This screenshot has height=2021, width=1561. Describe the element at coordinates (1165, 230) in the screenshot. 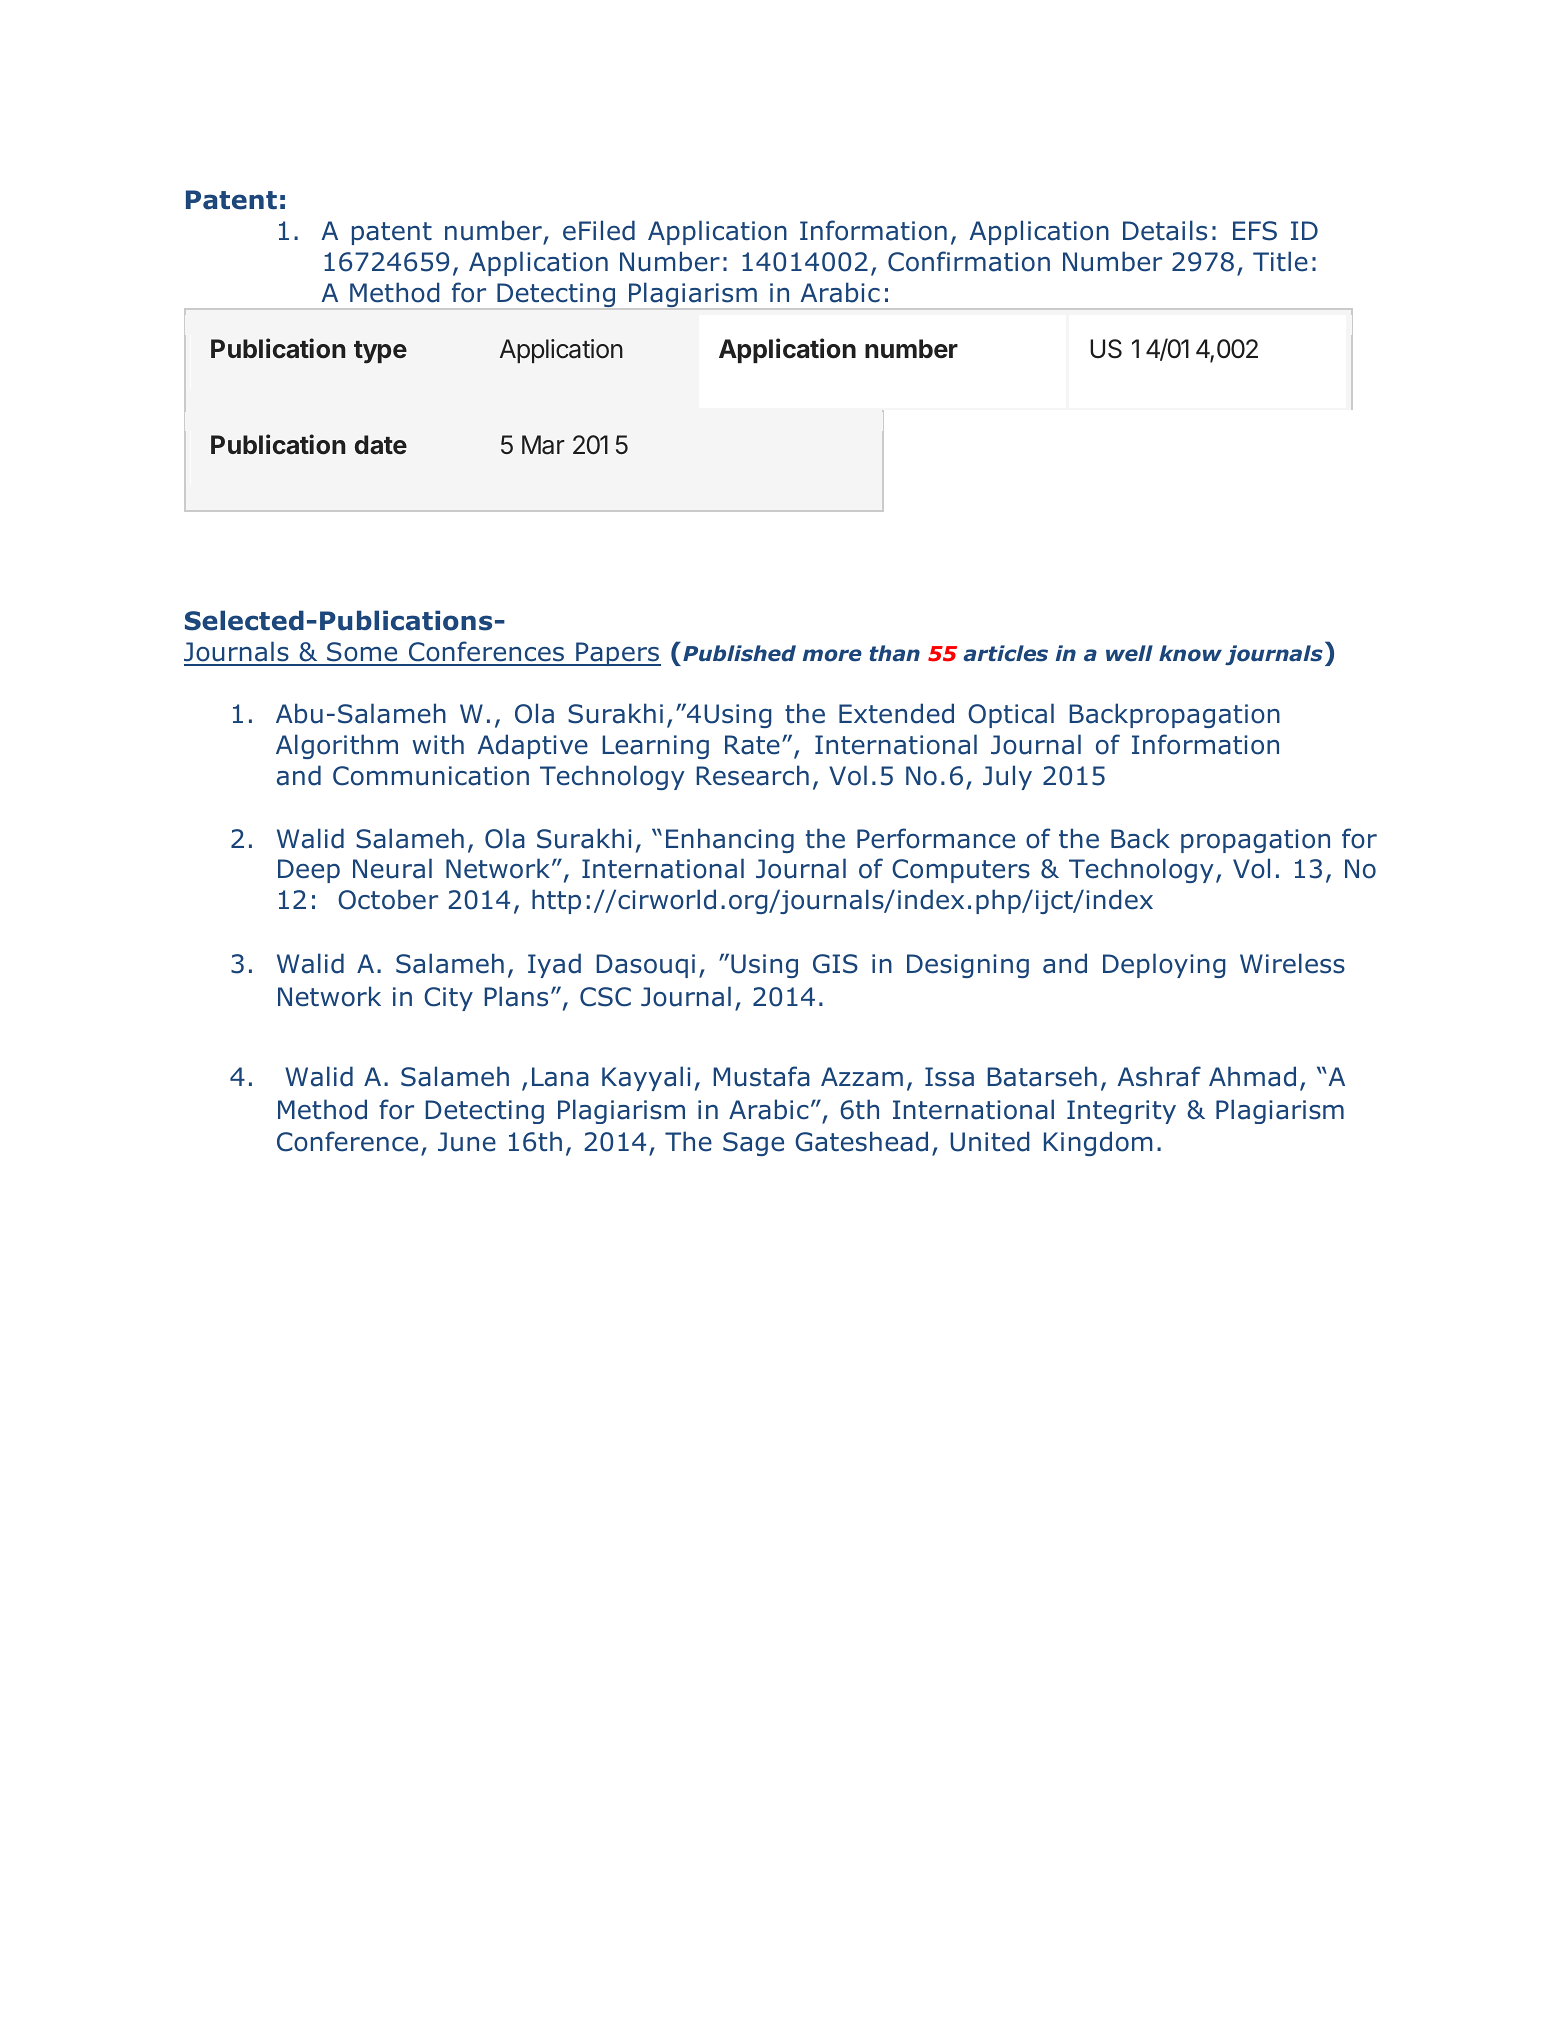

I see `Details` at that location.
